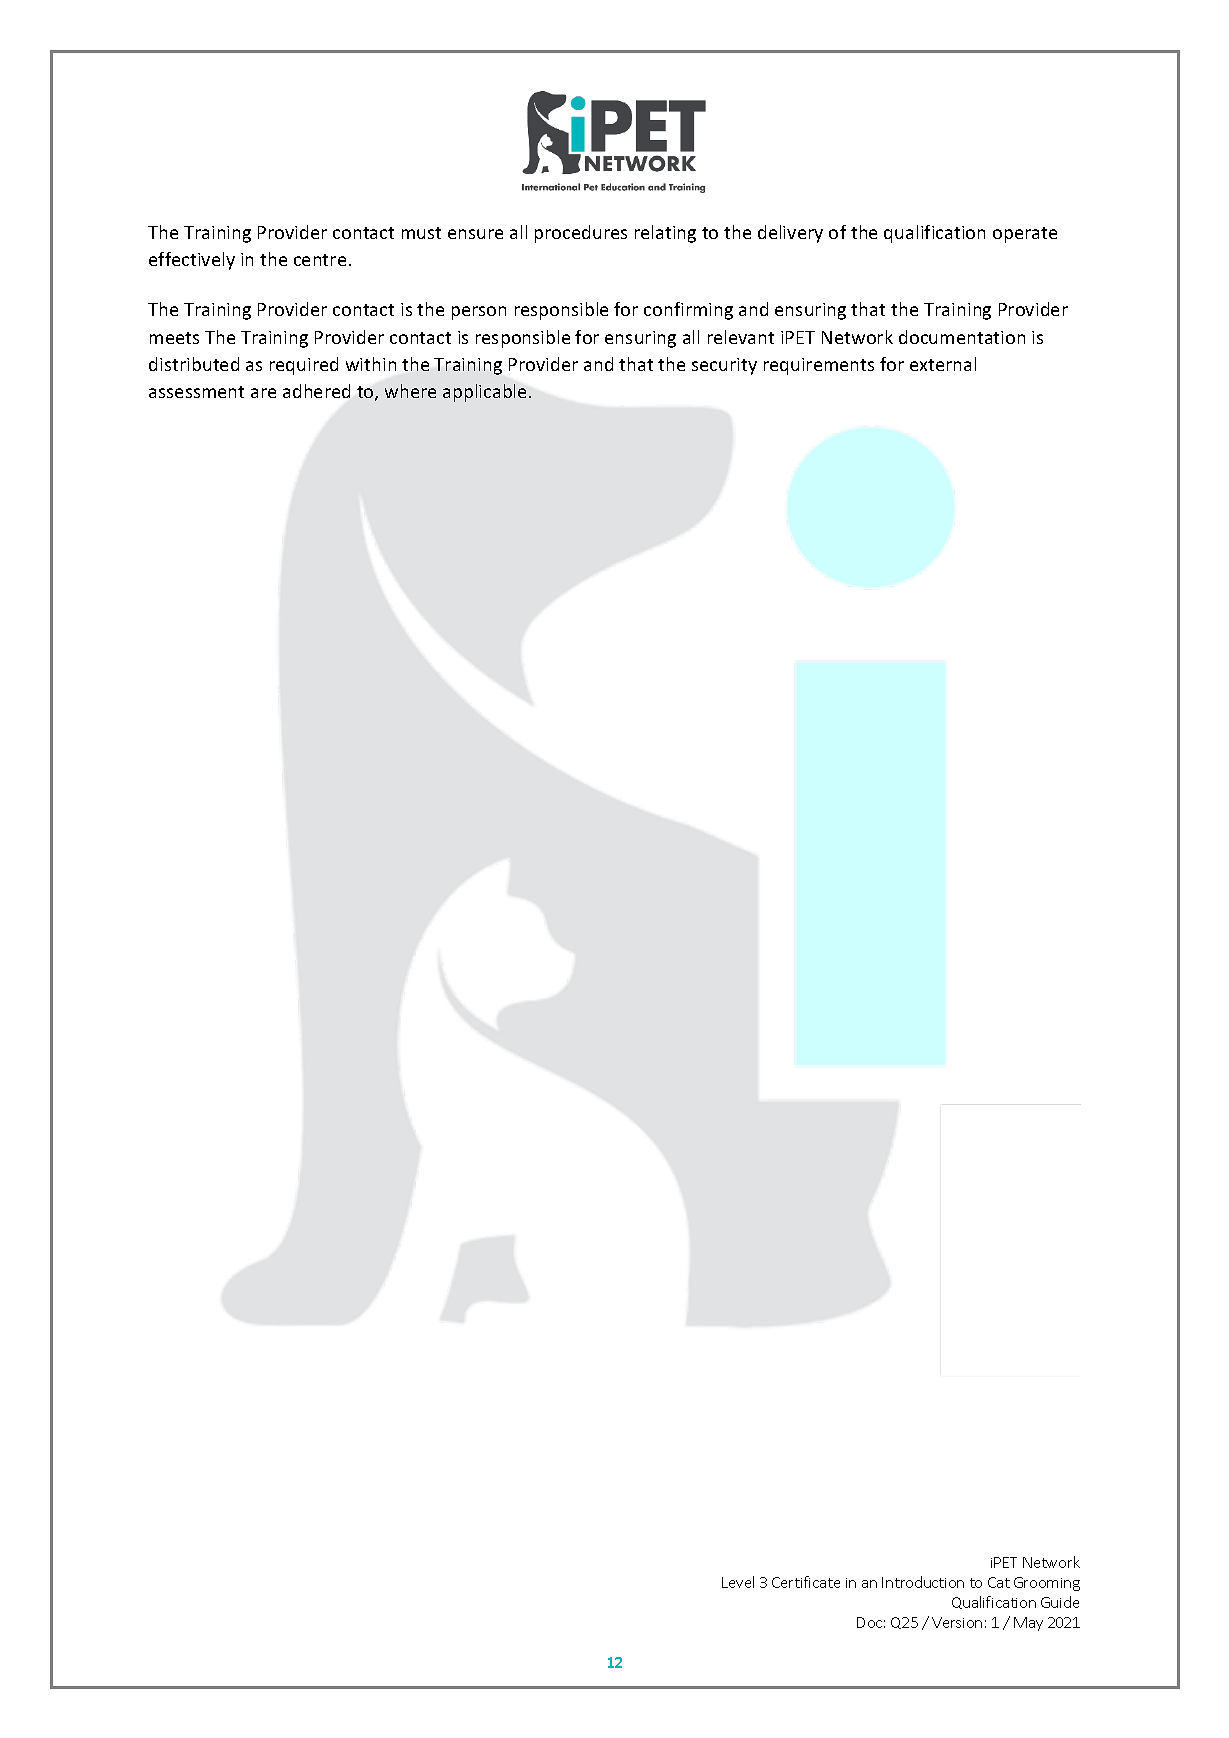 This screenshot has width=1229, height=1738. I want to click on Level, so click(738, 1582).
